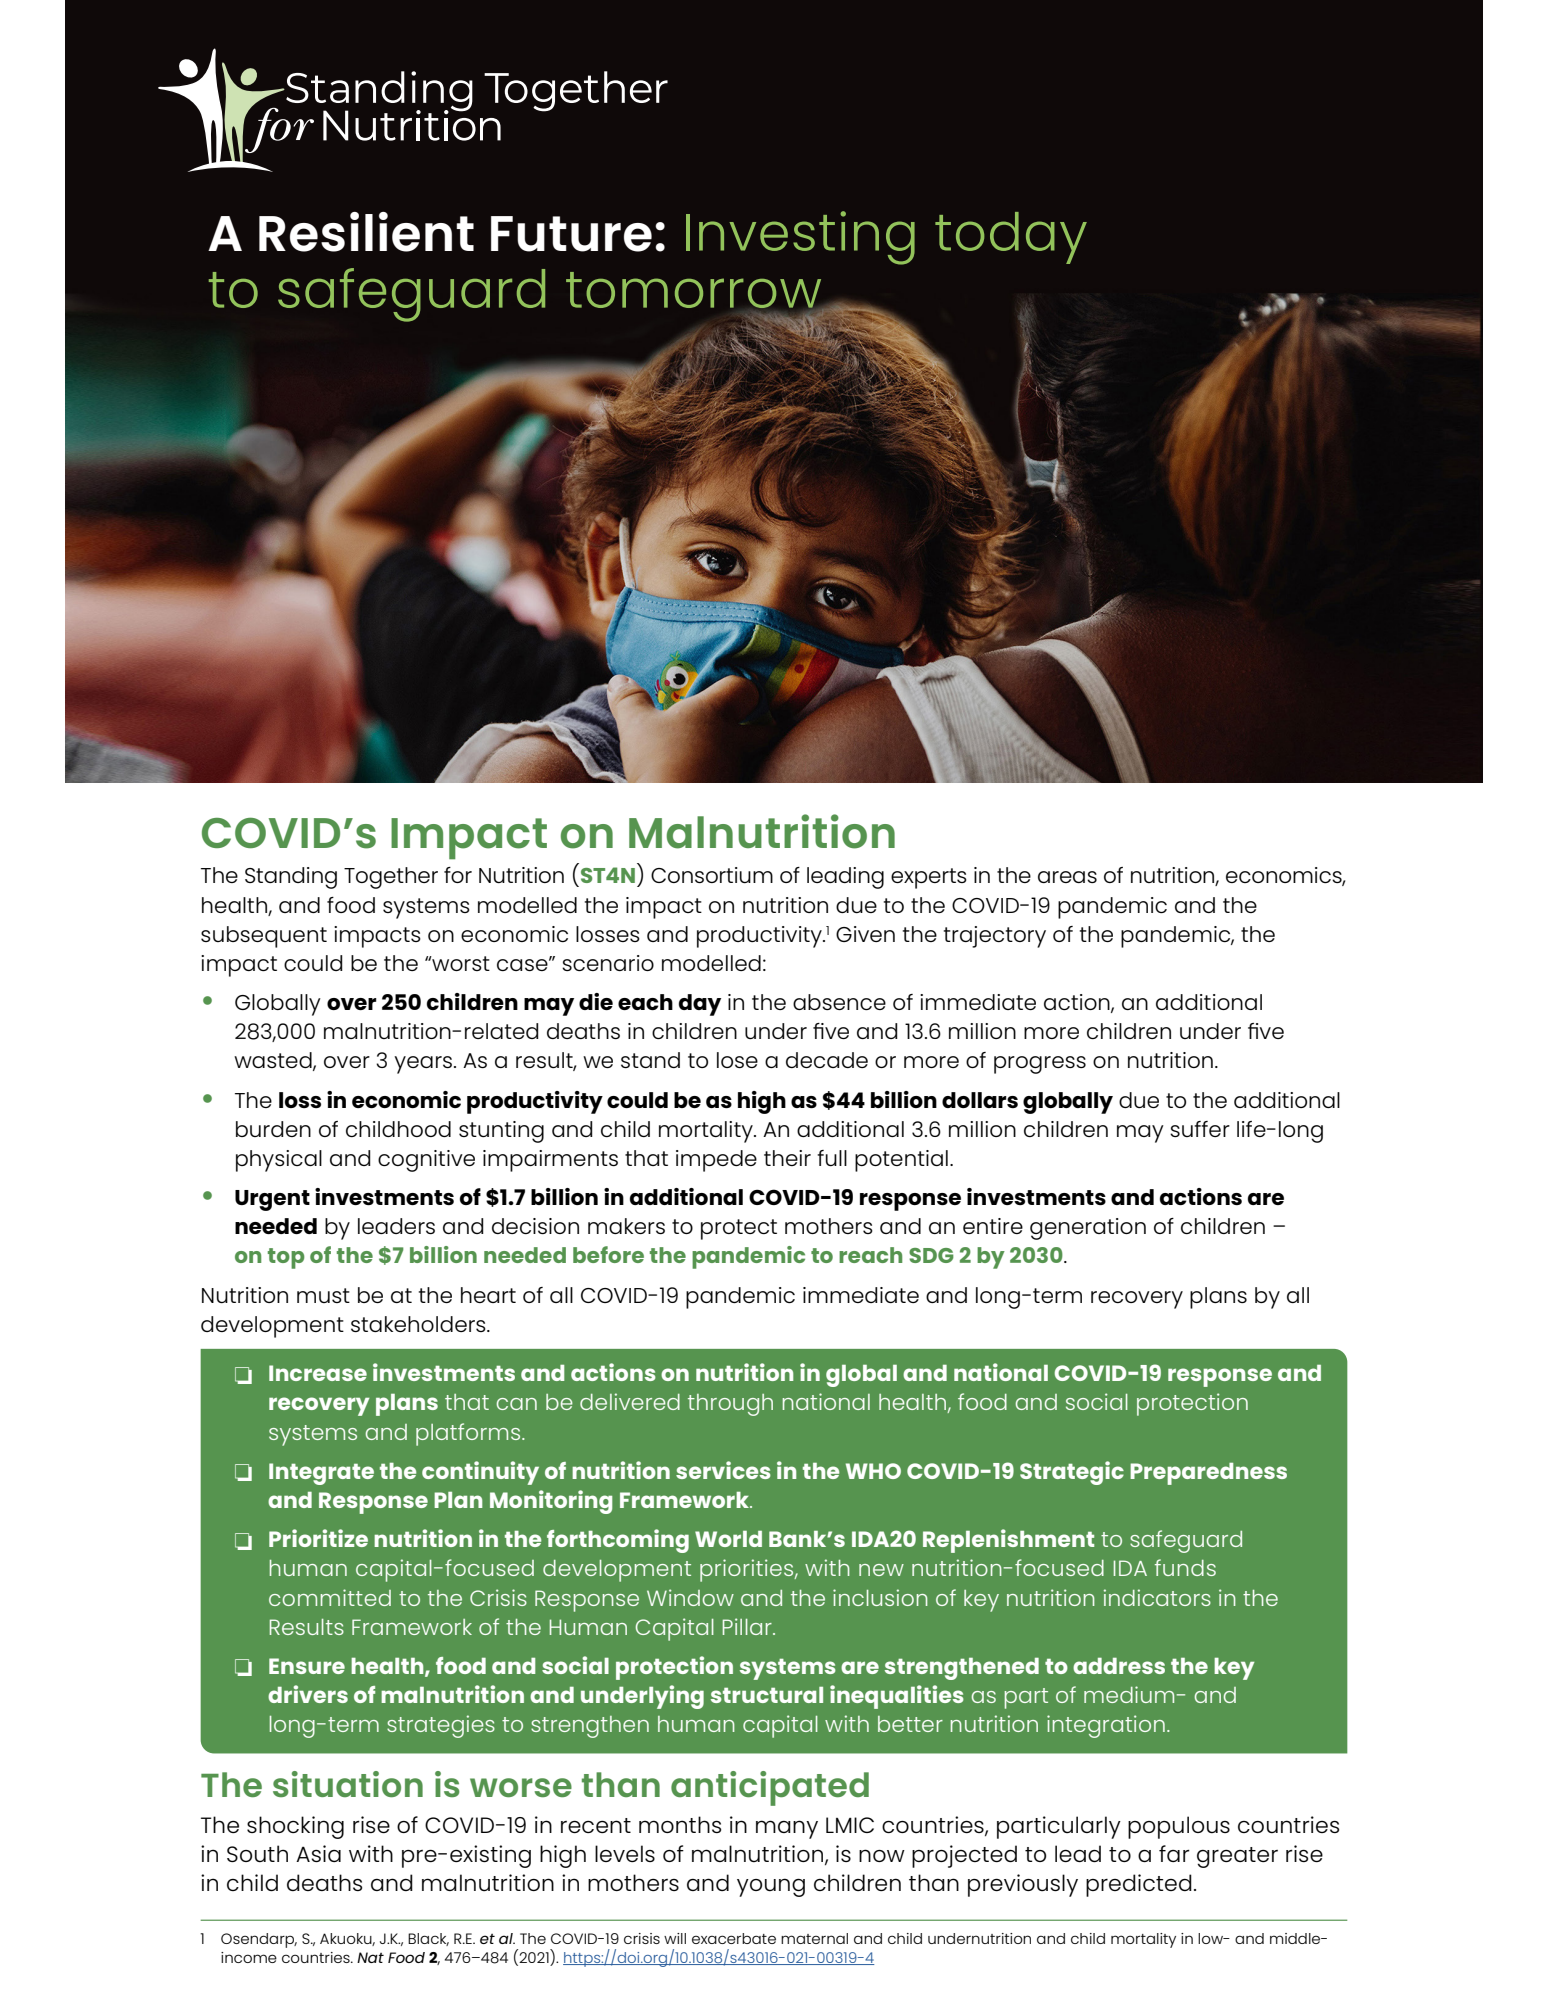  What do you see at coordinates (1011, 238) in the screenshot?
I see `today` at bounding box center [1011, 238].
